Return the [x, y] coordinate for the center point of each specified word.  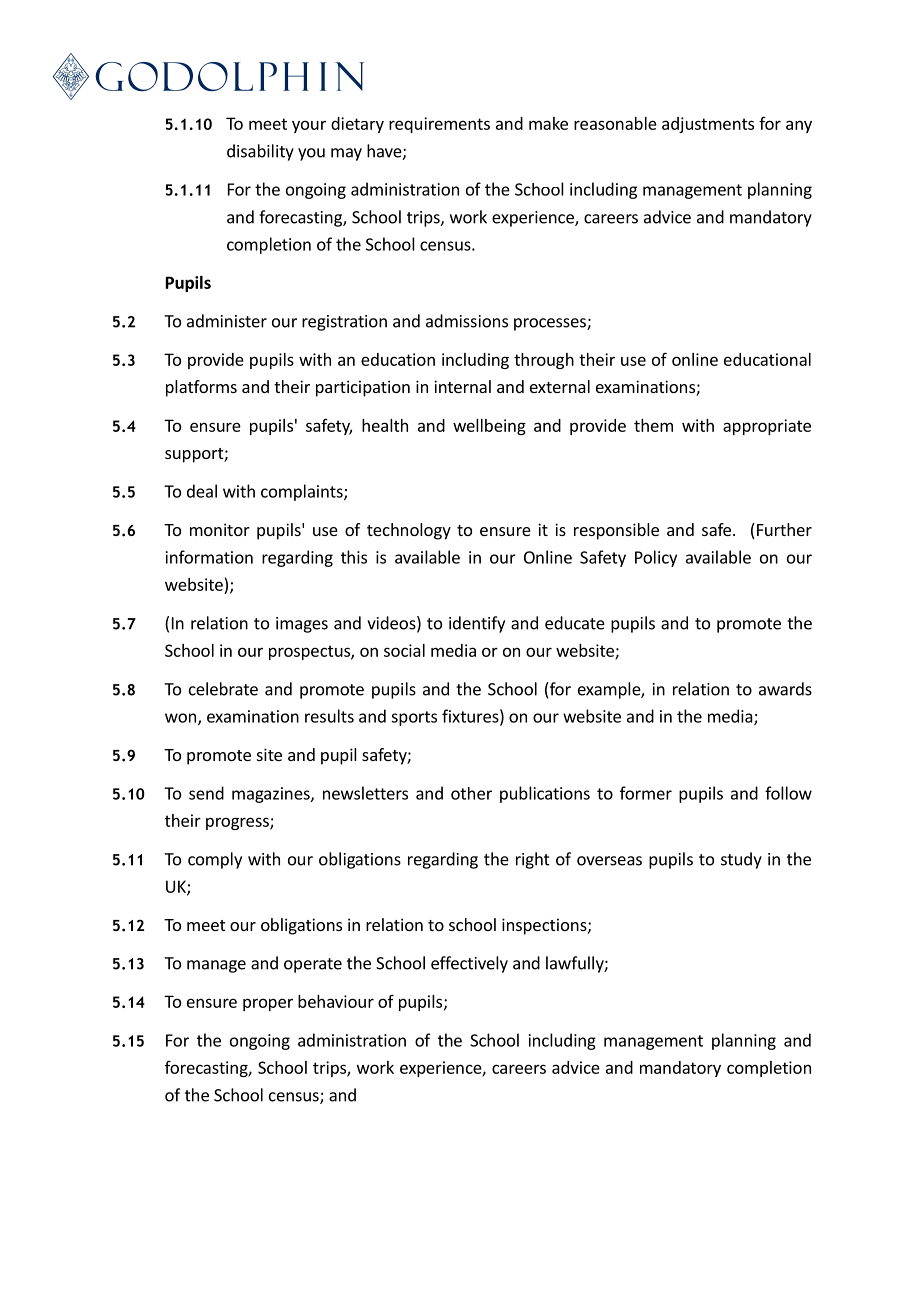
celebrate [223, 689]
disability [260, 152]
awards [785, 689]
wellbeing [489, 427]
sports [414, 718]
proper [268, 1004]
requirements [439, 125]
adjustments [708, 125]
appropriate [767, 427]
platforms [201, 388]
